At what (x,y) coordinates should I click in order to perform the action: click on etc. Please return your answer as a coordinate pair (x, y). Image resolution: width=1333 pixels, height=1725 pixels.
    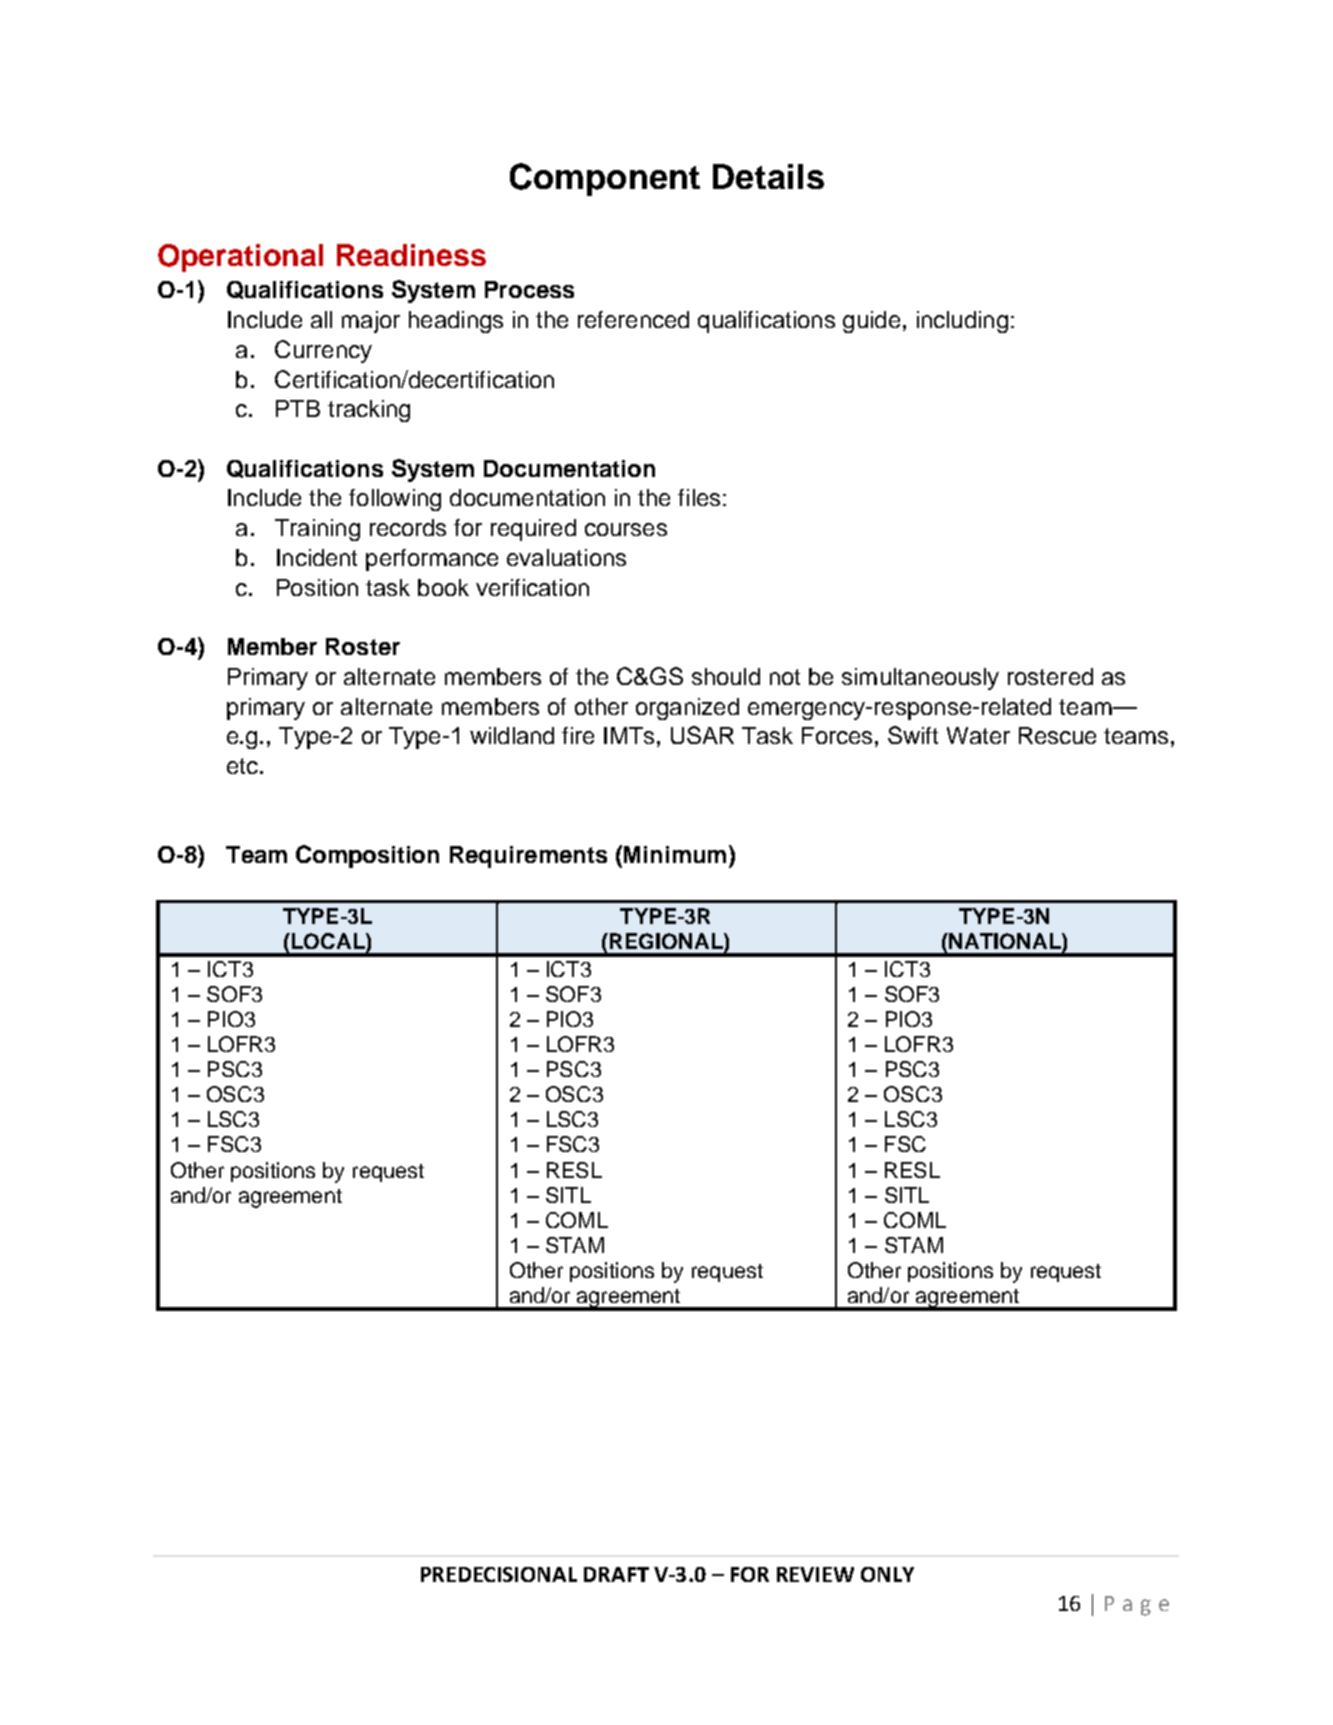
    Looking at the image, I should click on (242, 766).
